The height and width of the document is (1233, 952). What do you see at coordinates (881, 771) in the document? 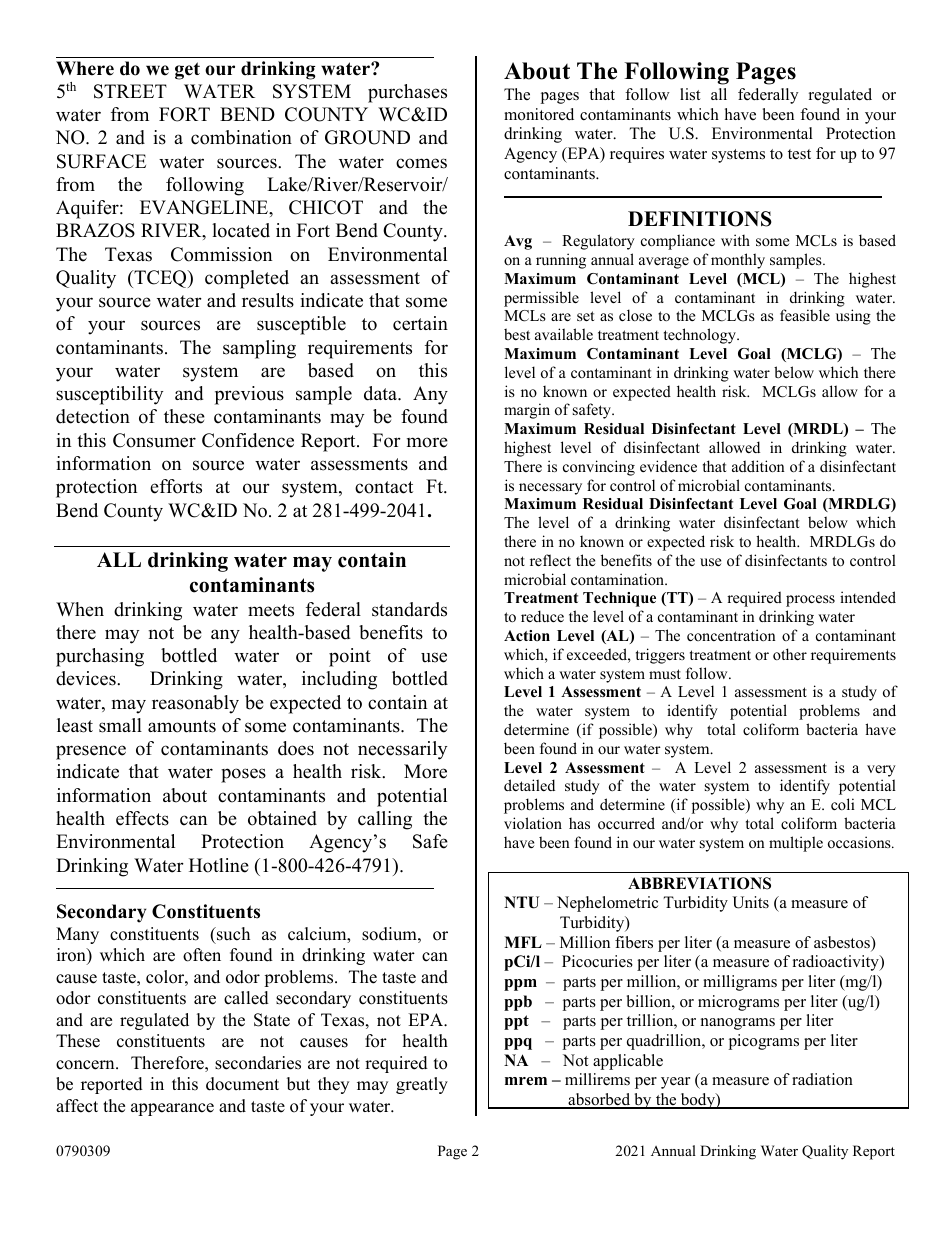
I see `very` at bounding box center [881, 771].
